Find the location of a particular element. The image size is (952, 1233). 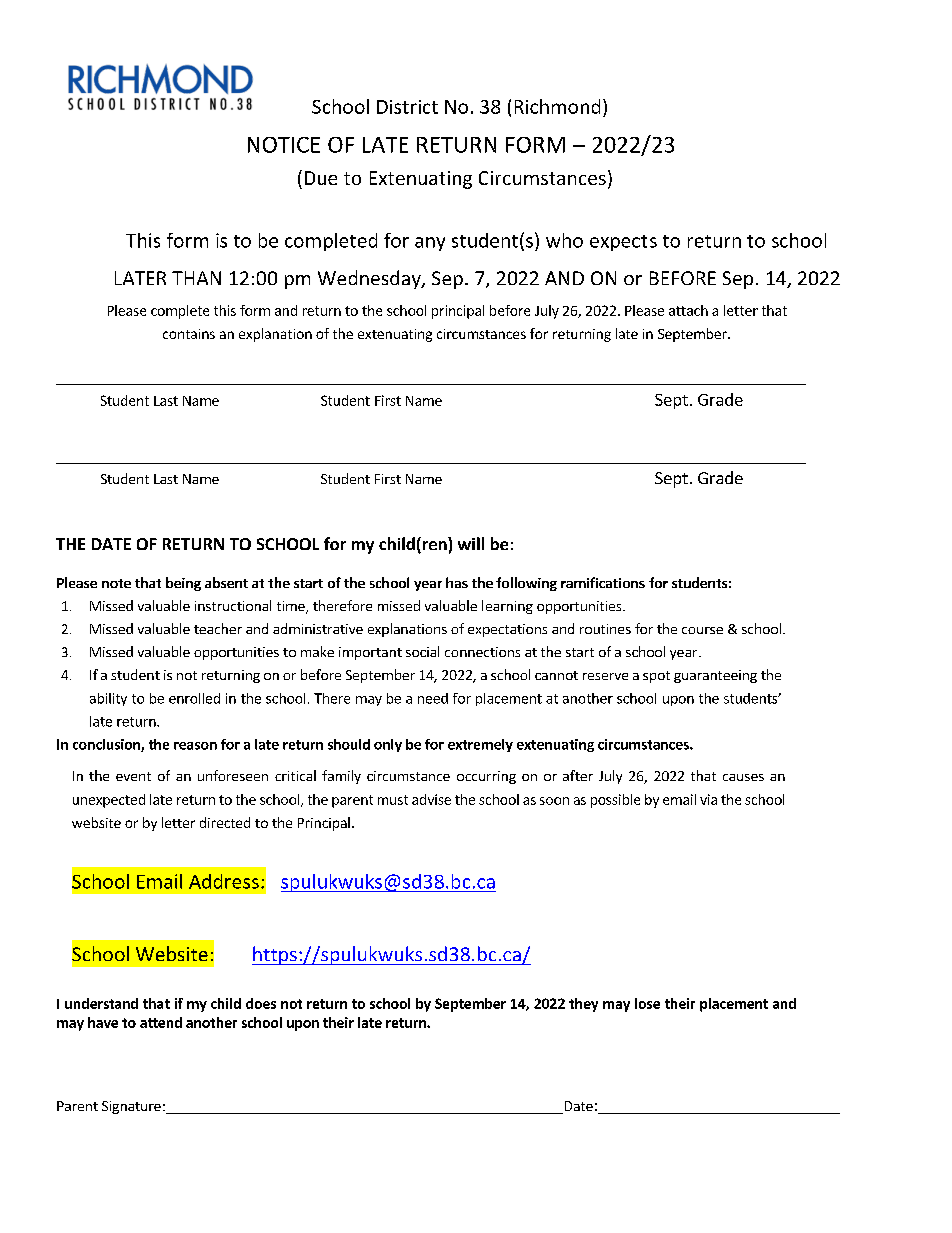

being is located at coordinates (183, 584).
